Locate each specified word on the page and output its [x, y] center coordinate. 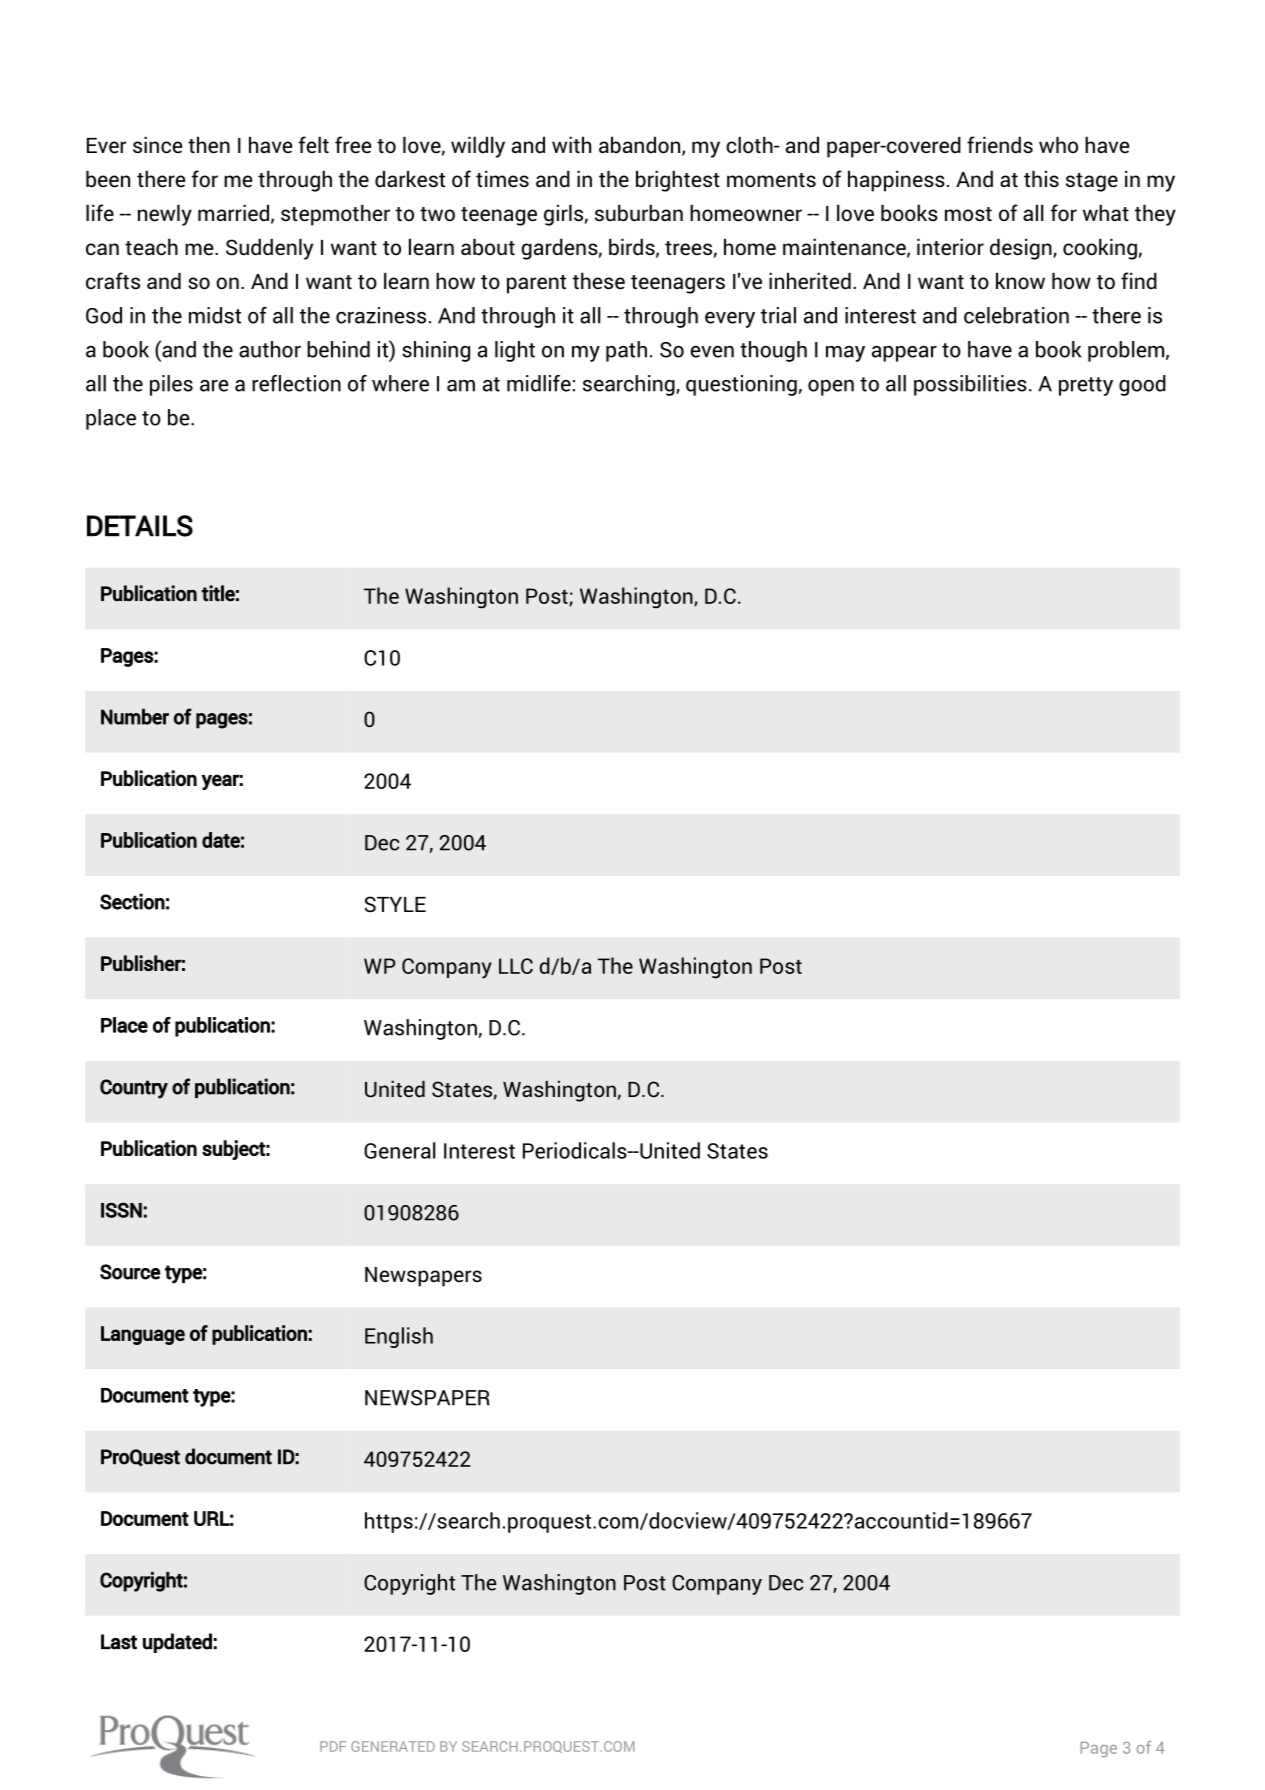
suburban [639, 213]
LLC [516, 966]
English [399, 1337]
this [1041, 178]
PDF [333, 1746]
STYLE [395, 904]
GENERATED [393, 1746]
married [233, 213]
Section [132, 901]
